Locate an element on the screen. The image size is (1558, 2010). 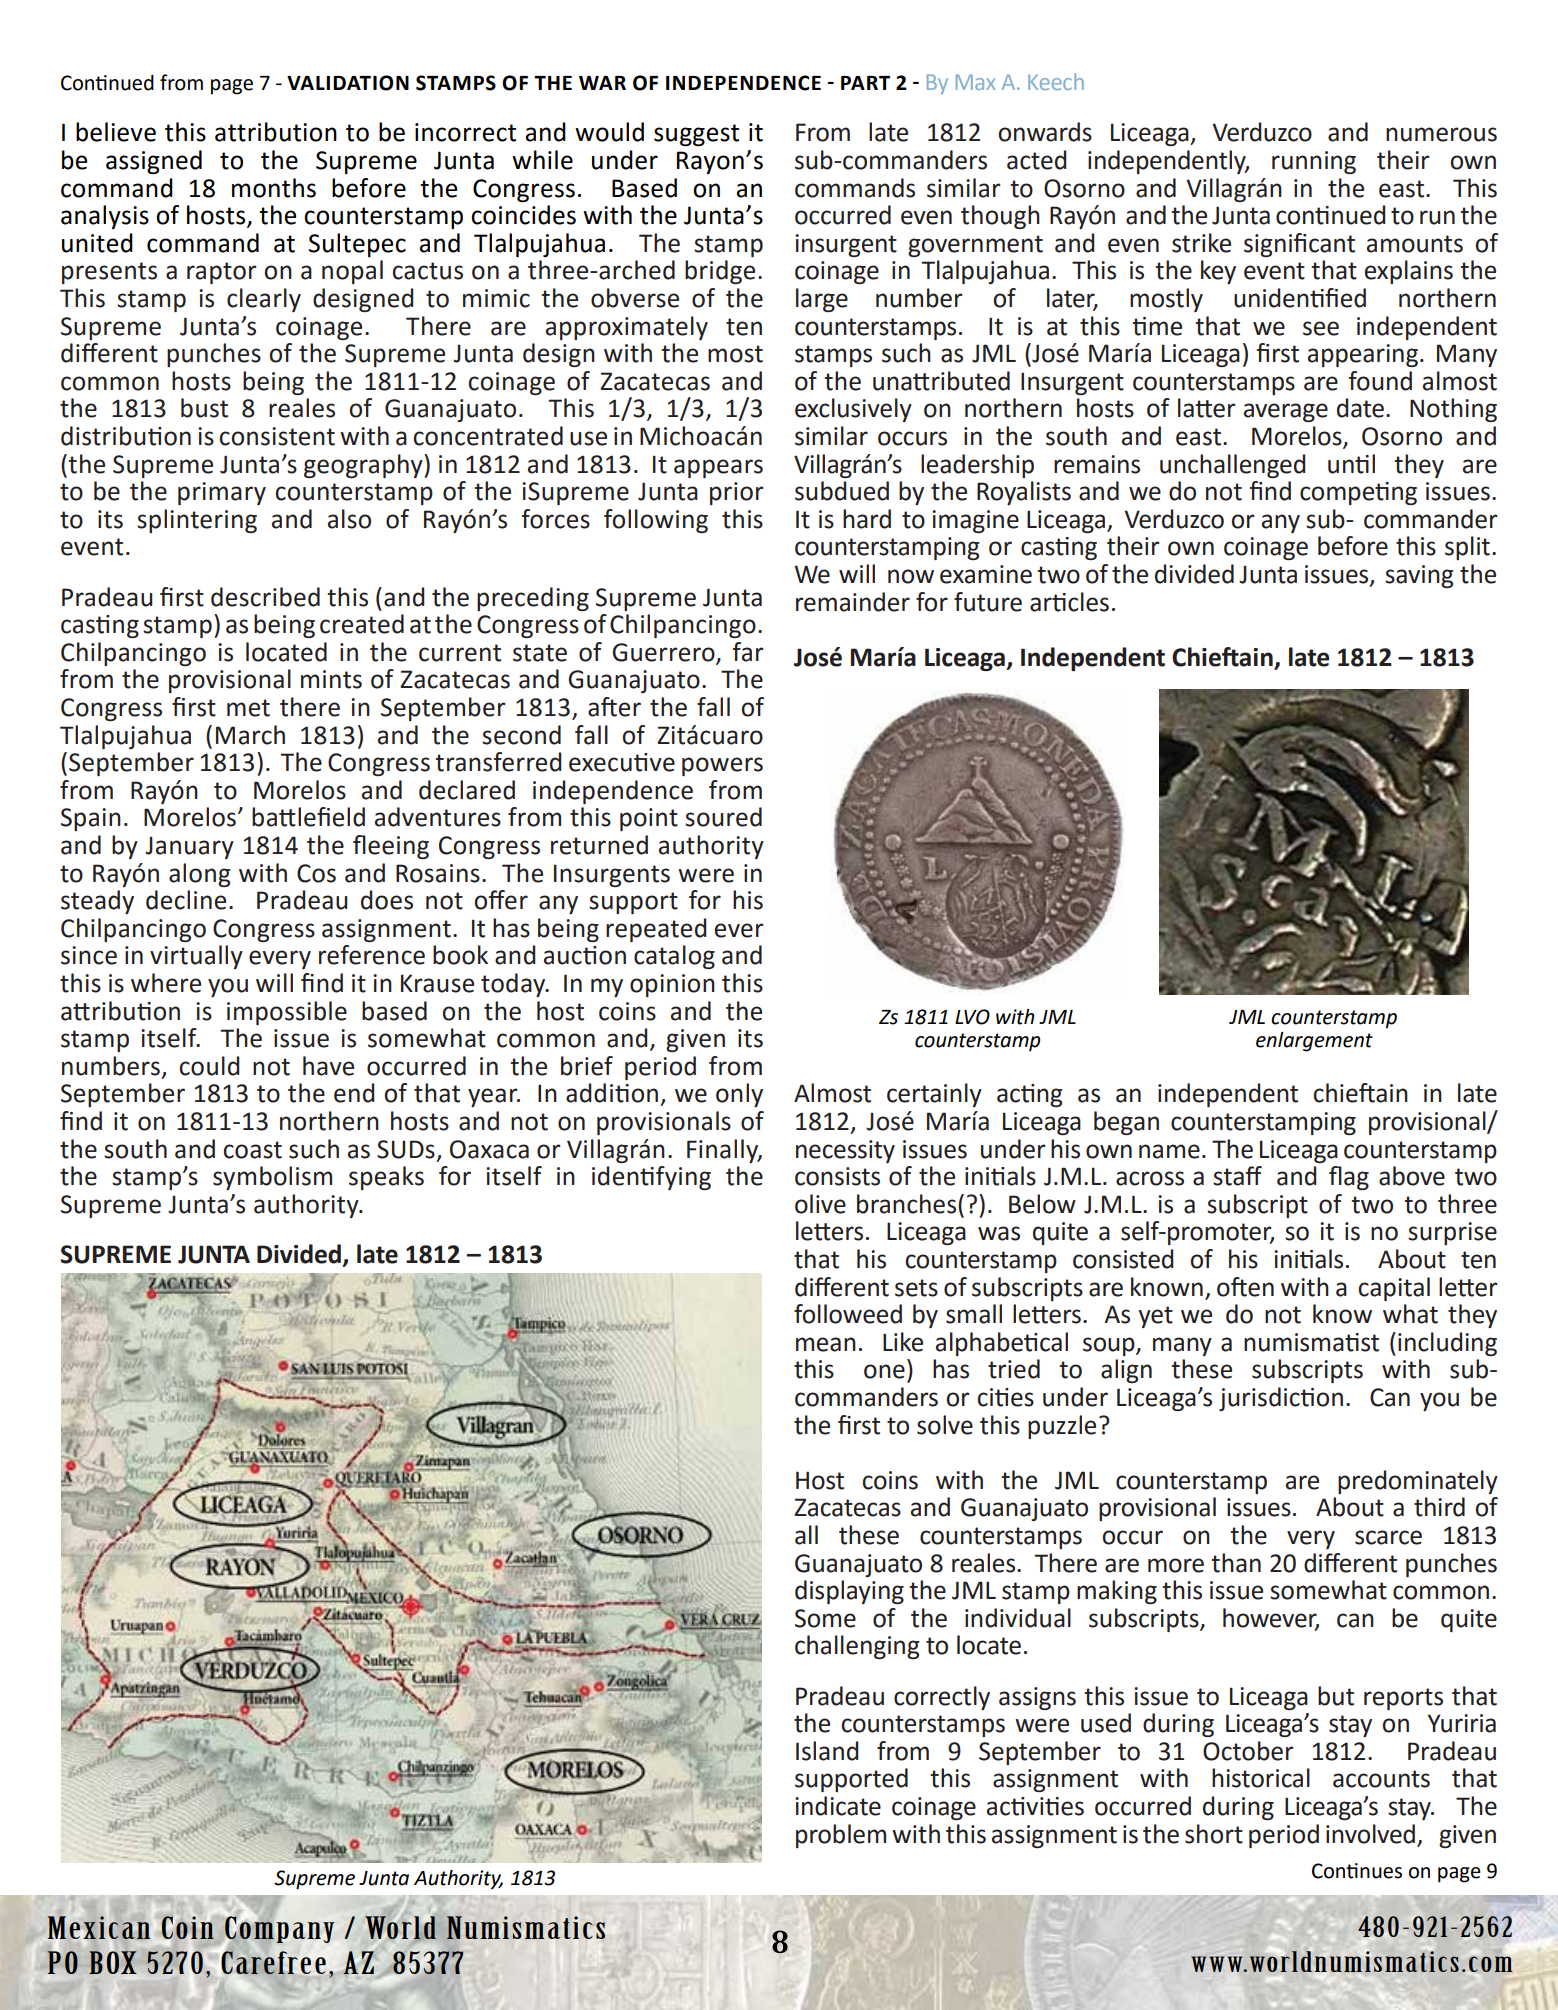
symbolism is located at coordinates (272, 1178).
